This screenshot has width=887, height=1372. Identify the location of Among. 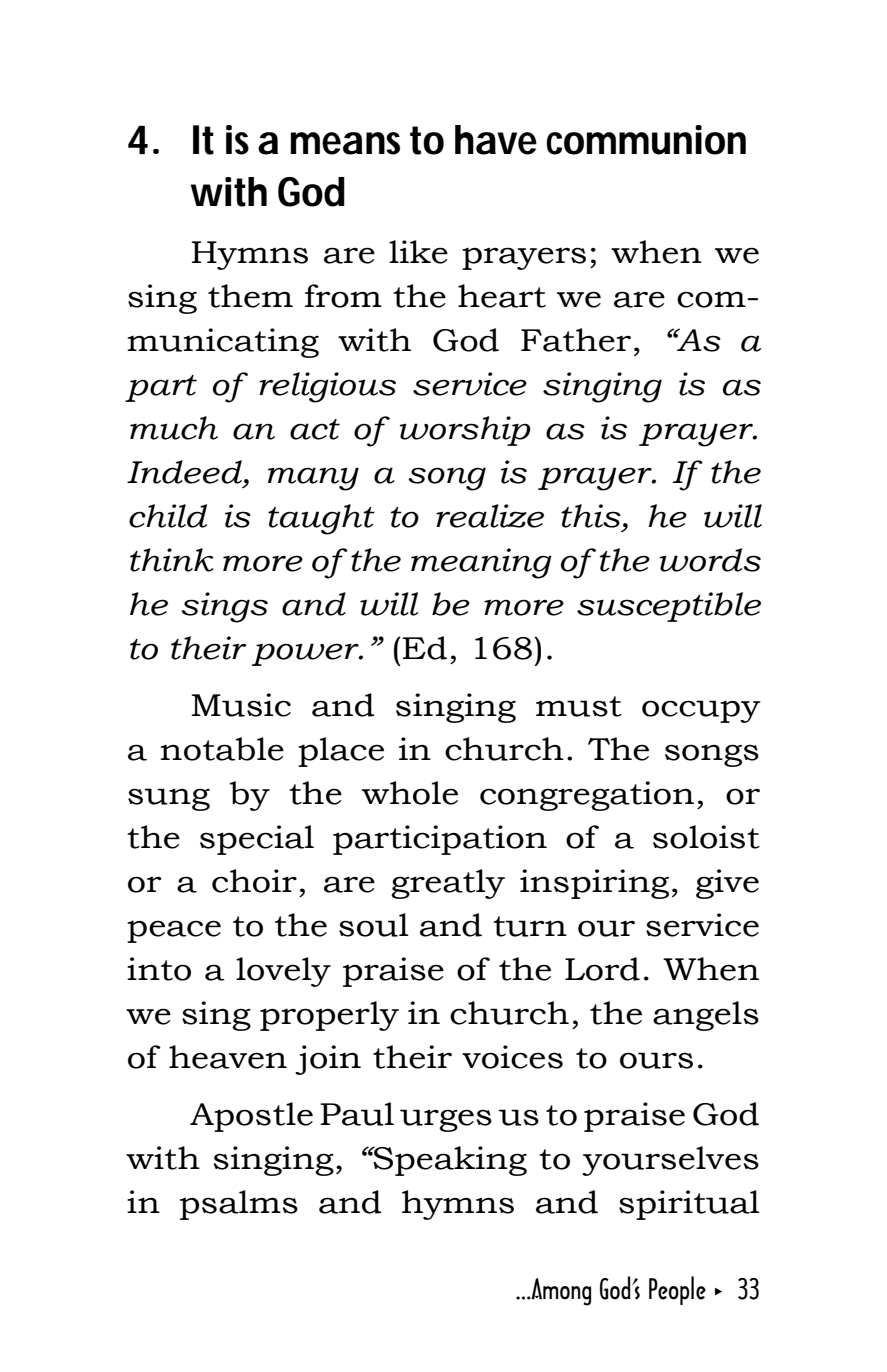
(560, 1292).
